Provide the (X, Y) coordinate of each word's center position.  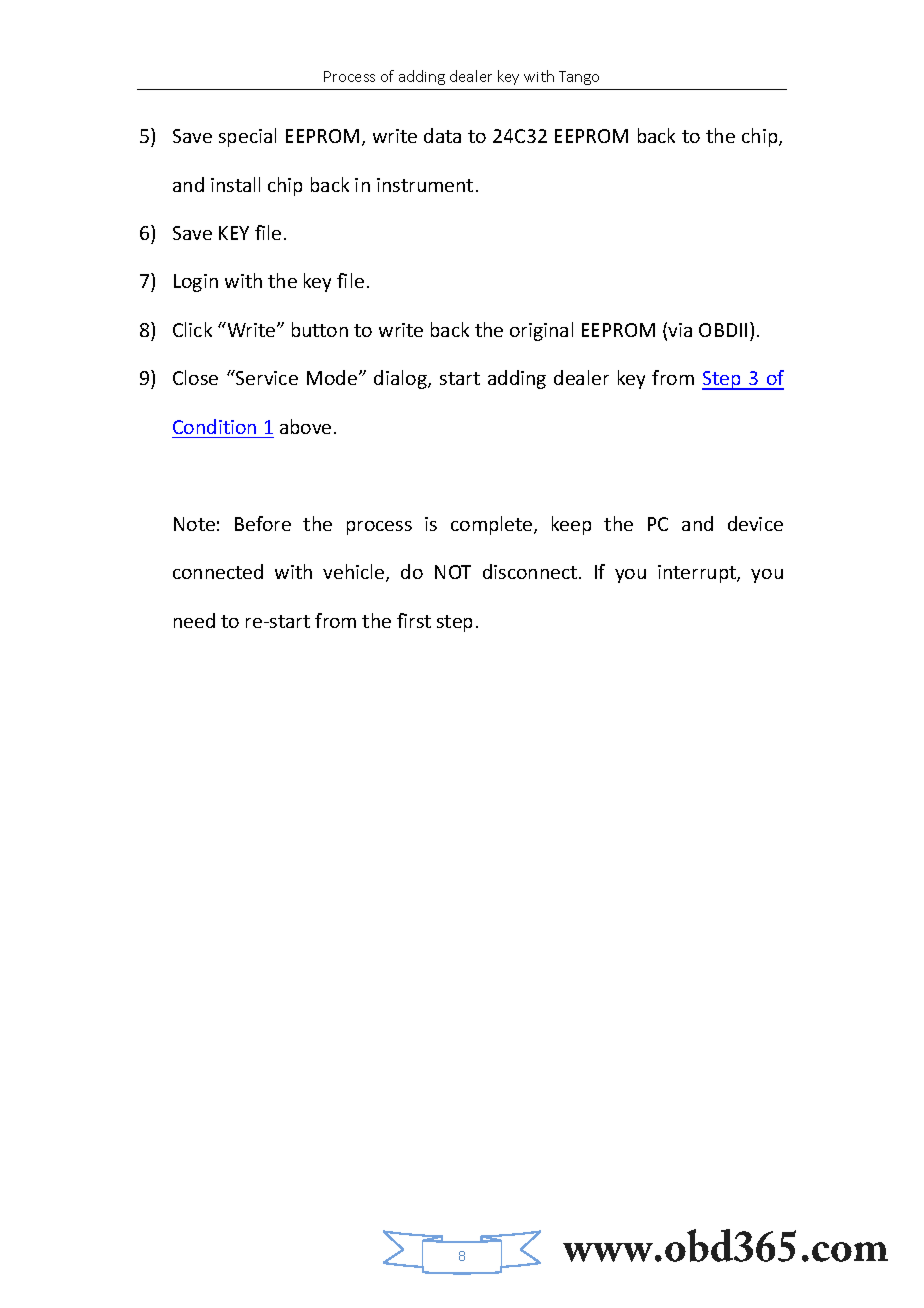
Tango (579, 78)
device (755, 523)
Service (266, 377)
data (442, 135)
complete (493, 525)
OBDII (723, 330)
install (235, 184)
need (194, 620)
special (247, 137)
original (541, 331)
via (680, 330)
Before (263, 523)
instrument (425, 185)
